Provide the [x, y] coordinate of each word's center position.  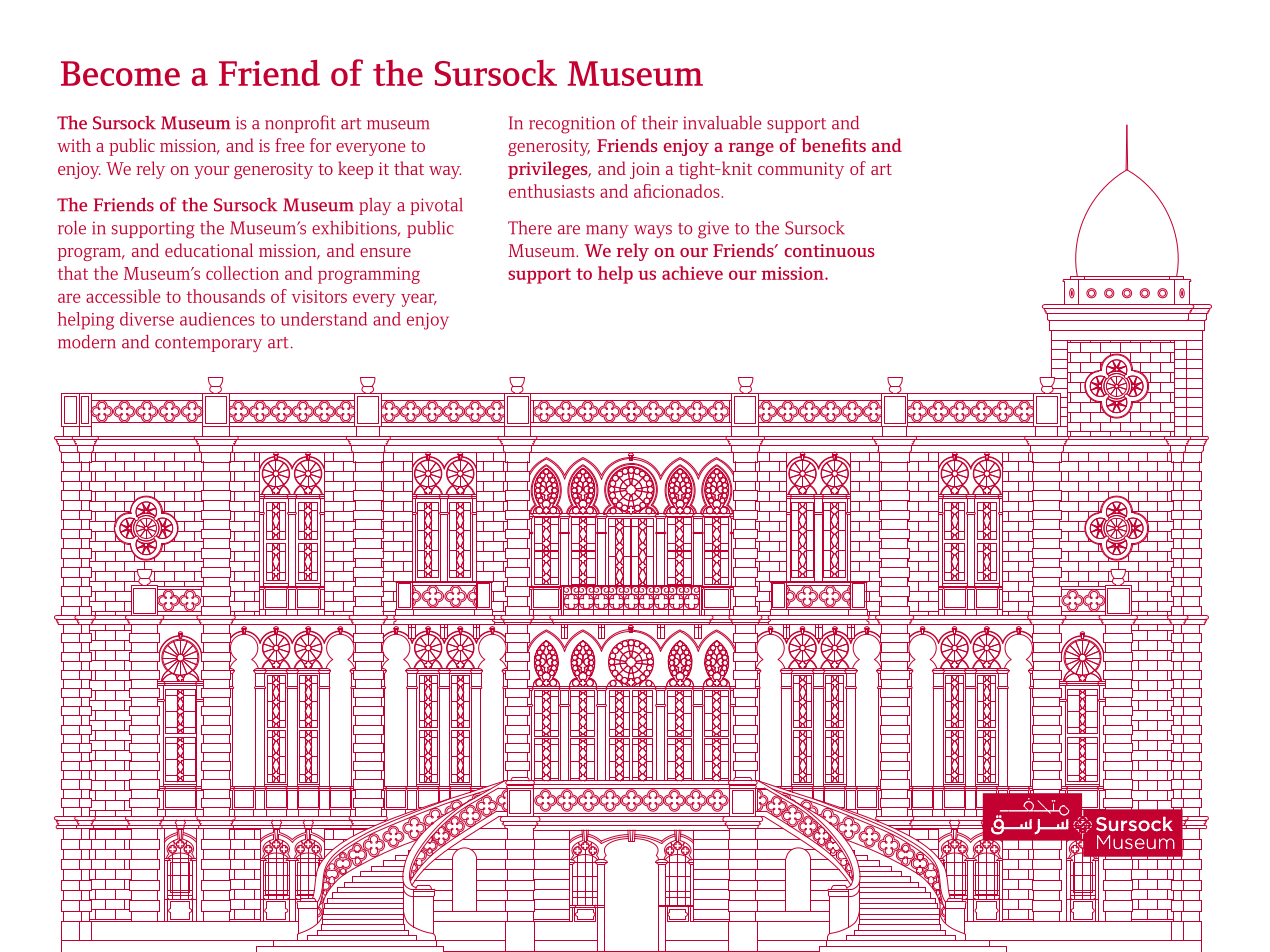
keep [355, 170]
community [801, 170]
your [211, 172]
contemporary [208, 344]
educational [209, 250]
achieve [692, 273]
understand [324, 319]
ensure [385, 252]
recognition [572, 125]
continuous [829, 250]
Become [120, 73]
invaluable [722, 123]
